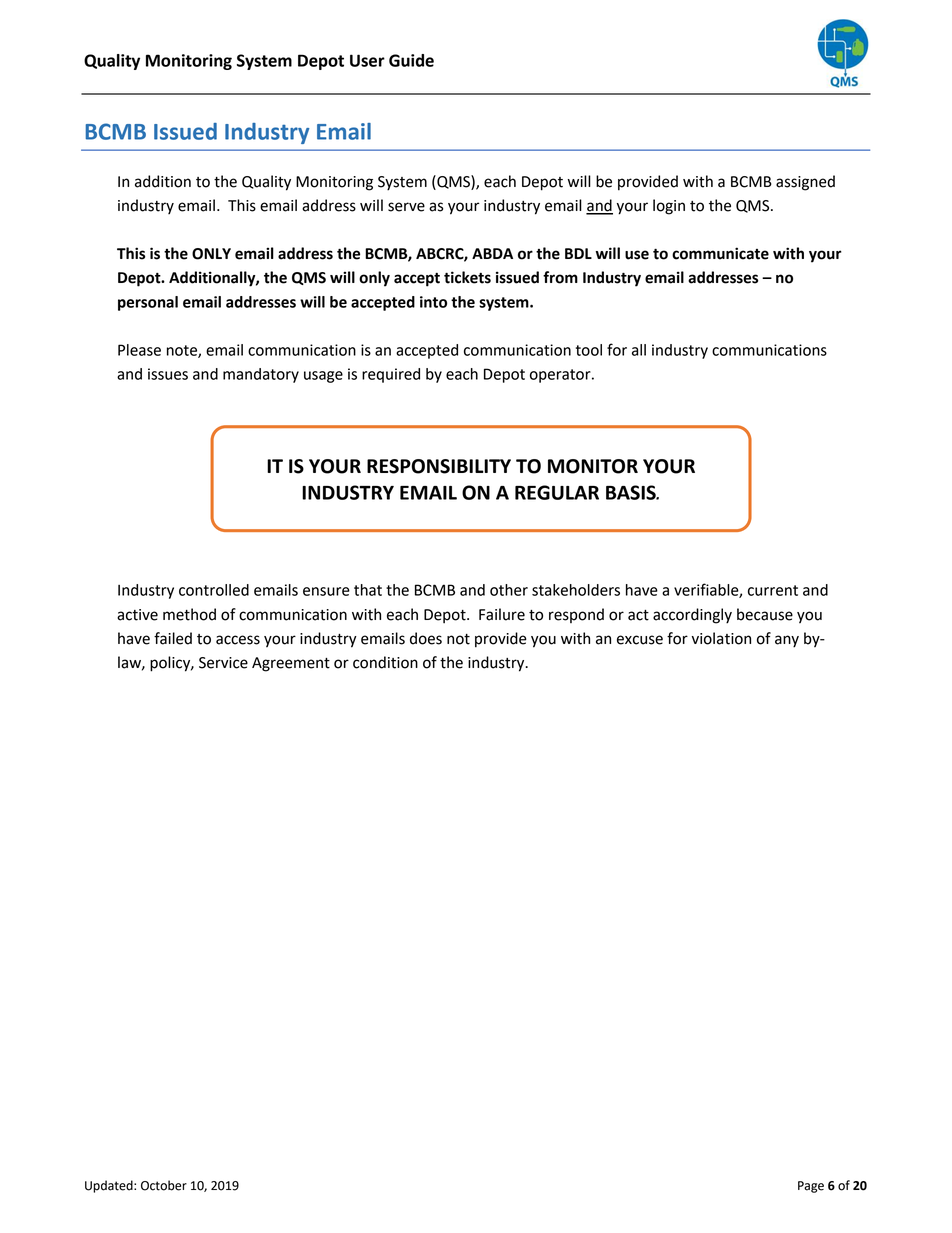  What do you see at coordinates (805, 183) in the page?
I see `assigned` at bounding box center [805, 183].
